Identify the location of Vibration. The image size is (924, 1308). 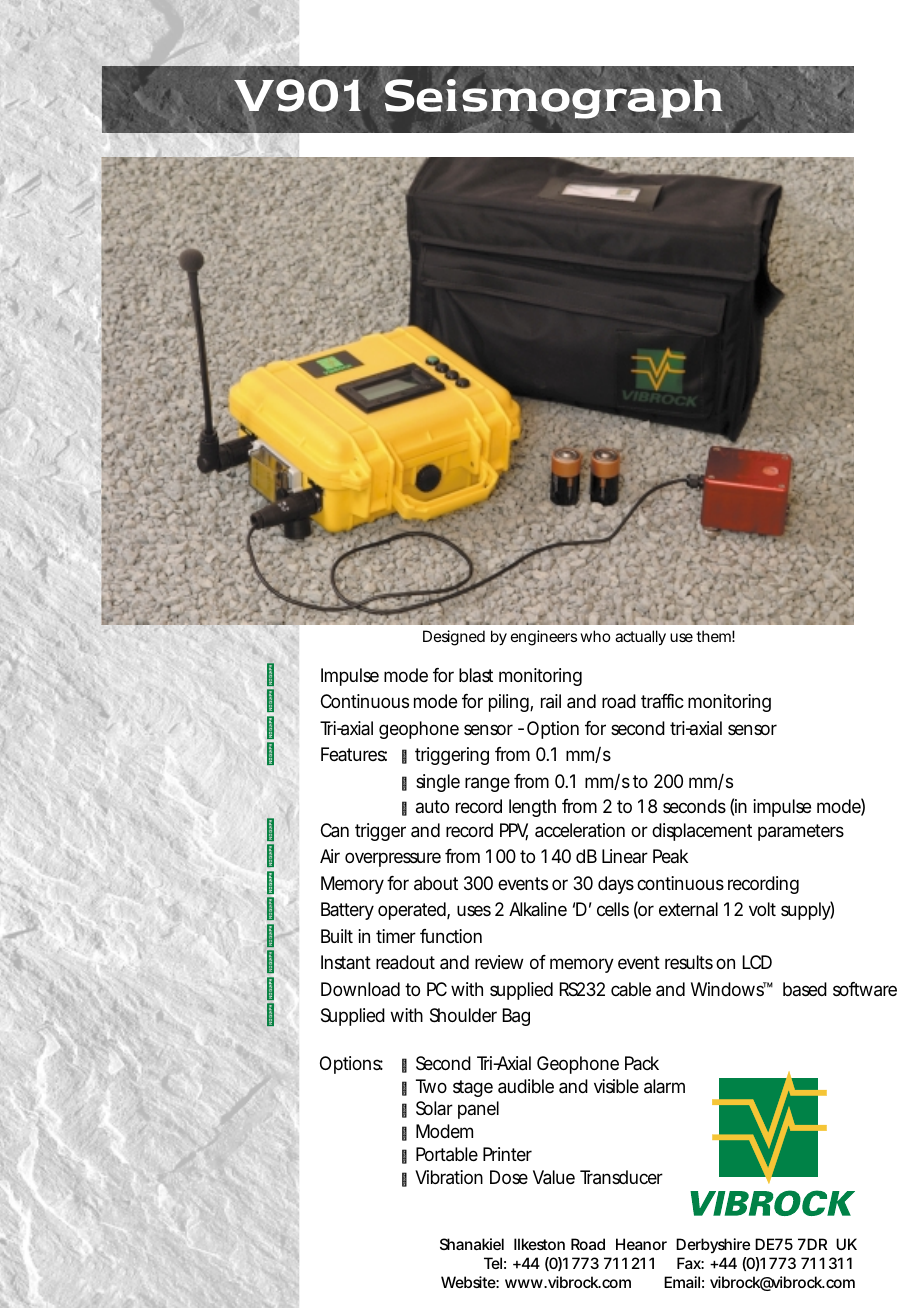
(449, 1177).
